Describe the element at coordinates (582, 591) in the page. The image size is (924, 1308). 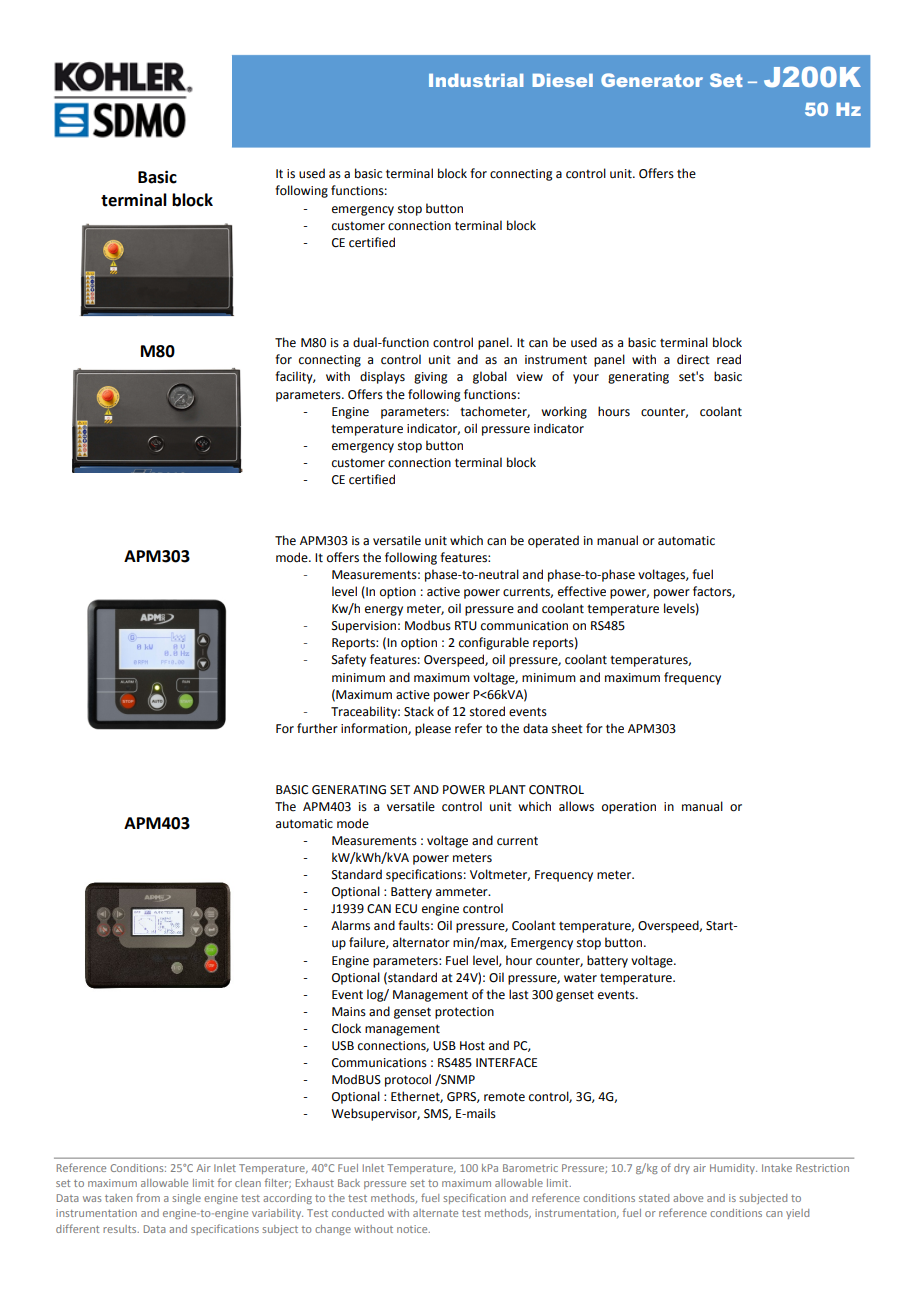
I see `effective` at that location.
